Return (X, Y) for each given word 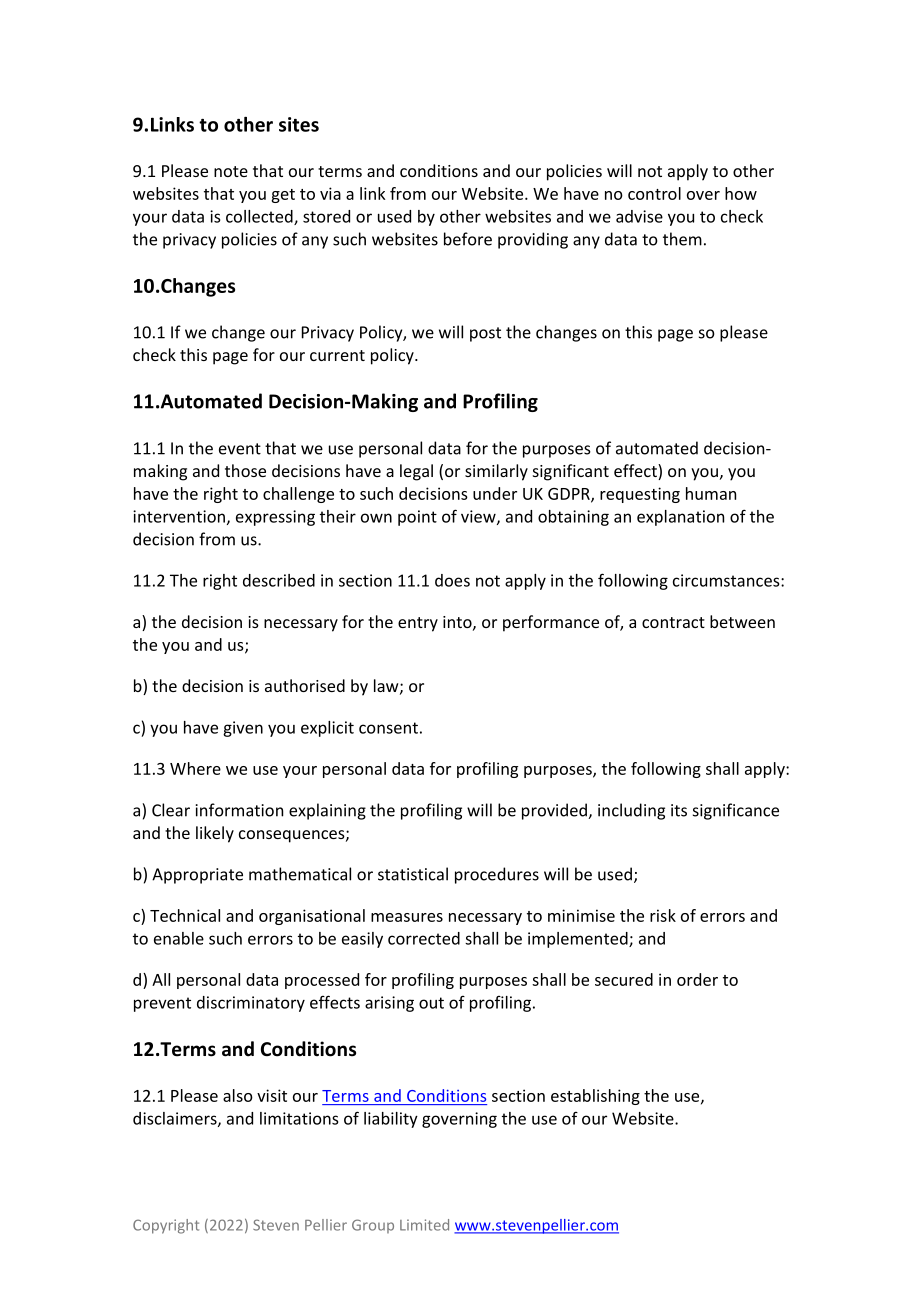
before (468, 239)
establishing (595, 1097)
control (654, 193)
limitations (299, 1118)
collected (260, 217)
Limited (424, 1225)
